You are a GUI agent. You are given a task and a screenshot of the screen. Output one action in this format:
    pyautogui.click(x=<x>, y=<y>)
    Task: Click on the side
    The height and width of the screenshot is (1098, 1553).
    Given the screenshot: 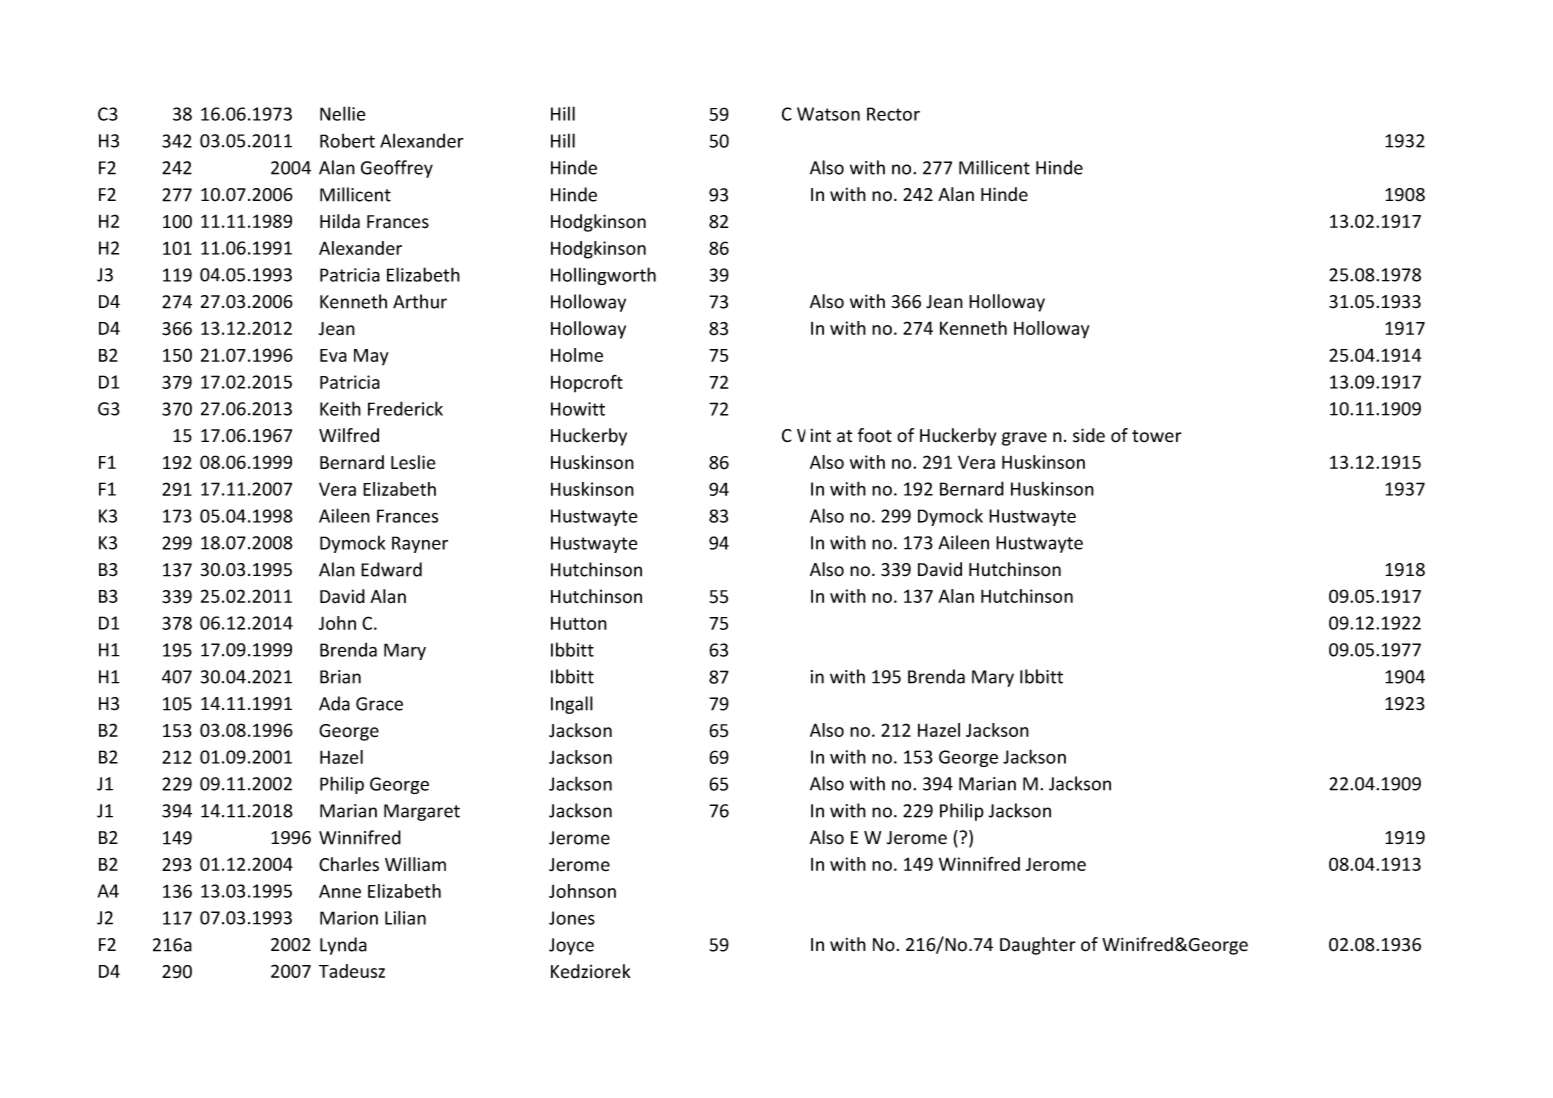 What is the action you would take?
    pyautogui.click(x=1089, y=435)
